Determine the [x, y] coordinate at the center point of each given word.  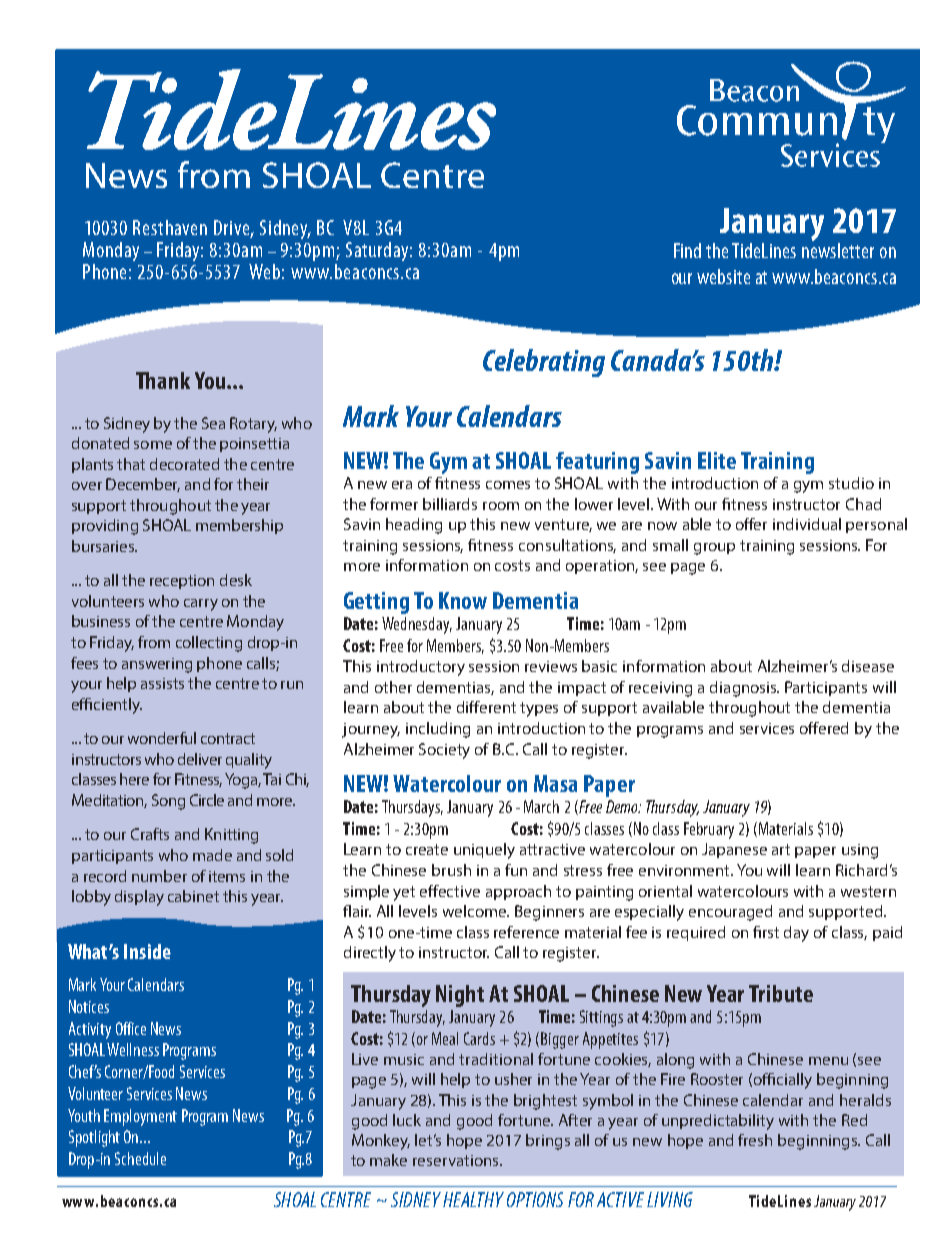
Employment [140, 1117]
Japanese [734, 850]
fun [516, 870]
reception [182, 582]
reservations [457, 1160]
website [723, 276]
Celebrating [544, 363]
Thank [163, 380]
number [159, 876]
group [714, 549]
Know [463, 600]
